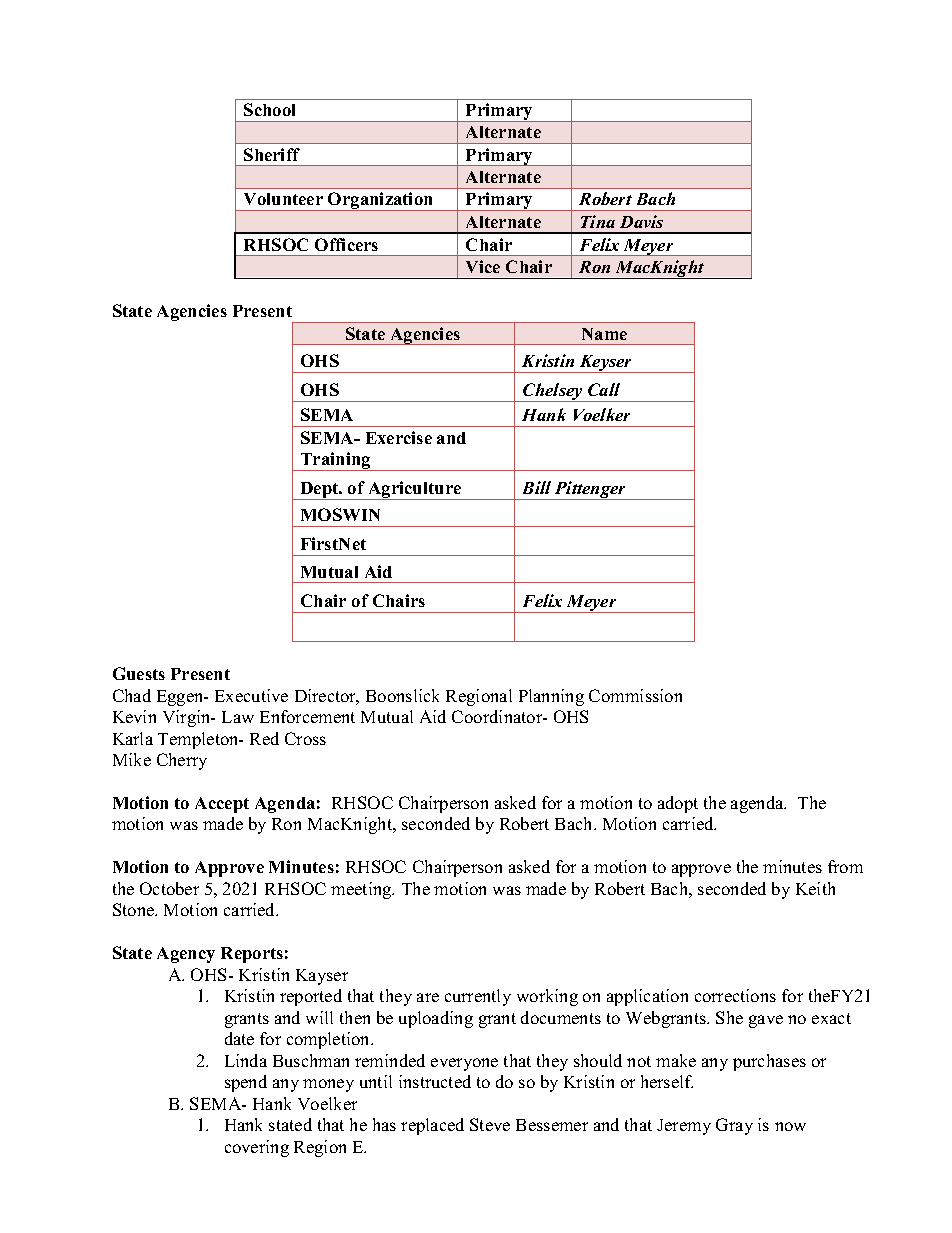  What do you see at coordinates (246, 1083) in the screenshot?
I see `spend` at bounding box center [246, 1083].
